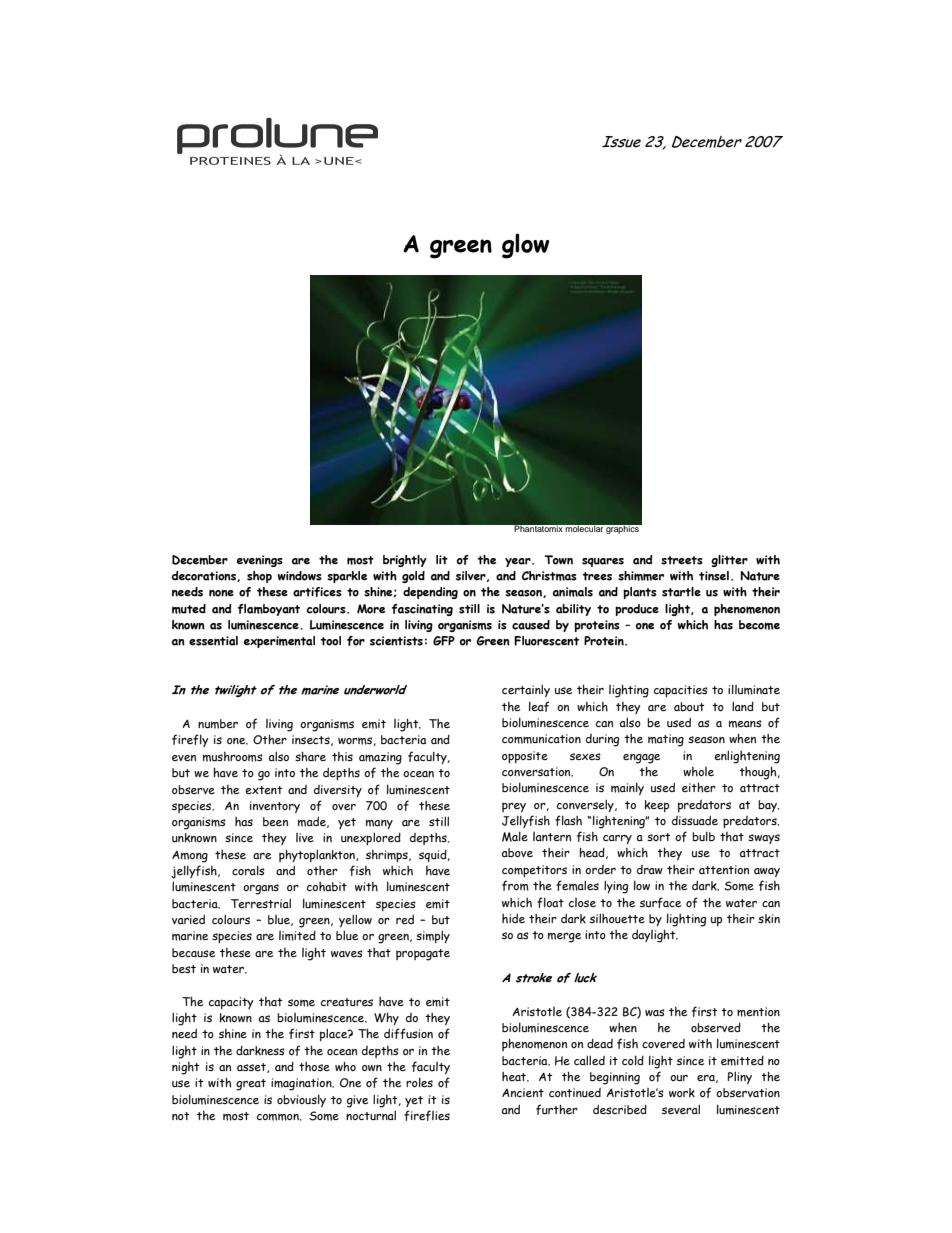 This document has width=952, height=1233. What do you see at coordinates (251, 1085) in the document?
I see `great` at bounding box center [251, 1085].
